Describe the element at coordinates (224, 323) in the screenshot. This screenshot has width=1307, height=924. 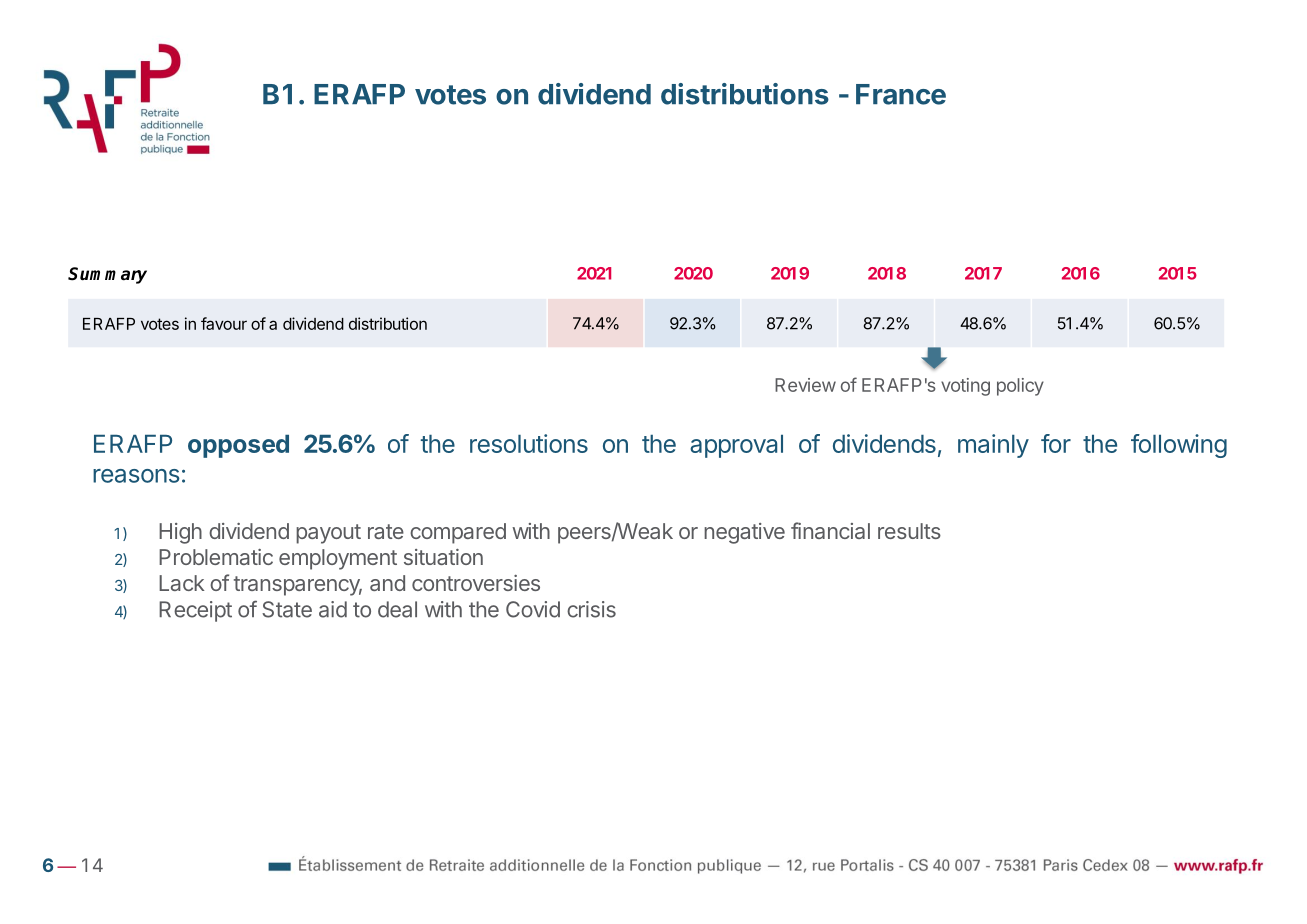
I see `favour` at that location.
